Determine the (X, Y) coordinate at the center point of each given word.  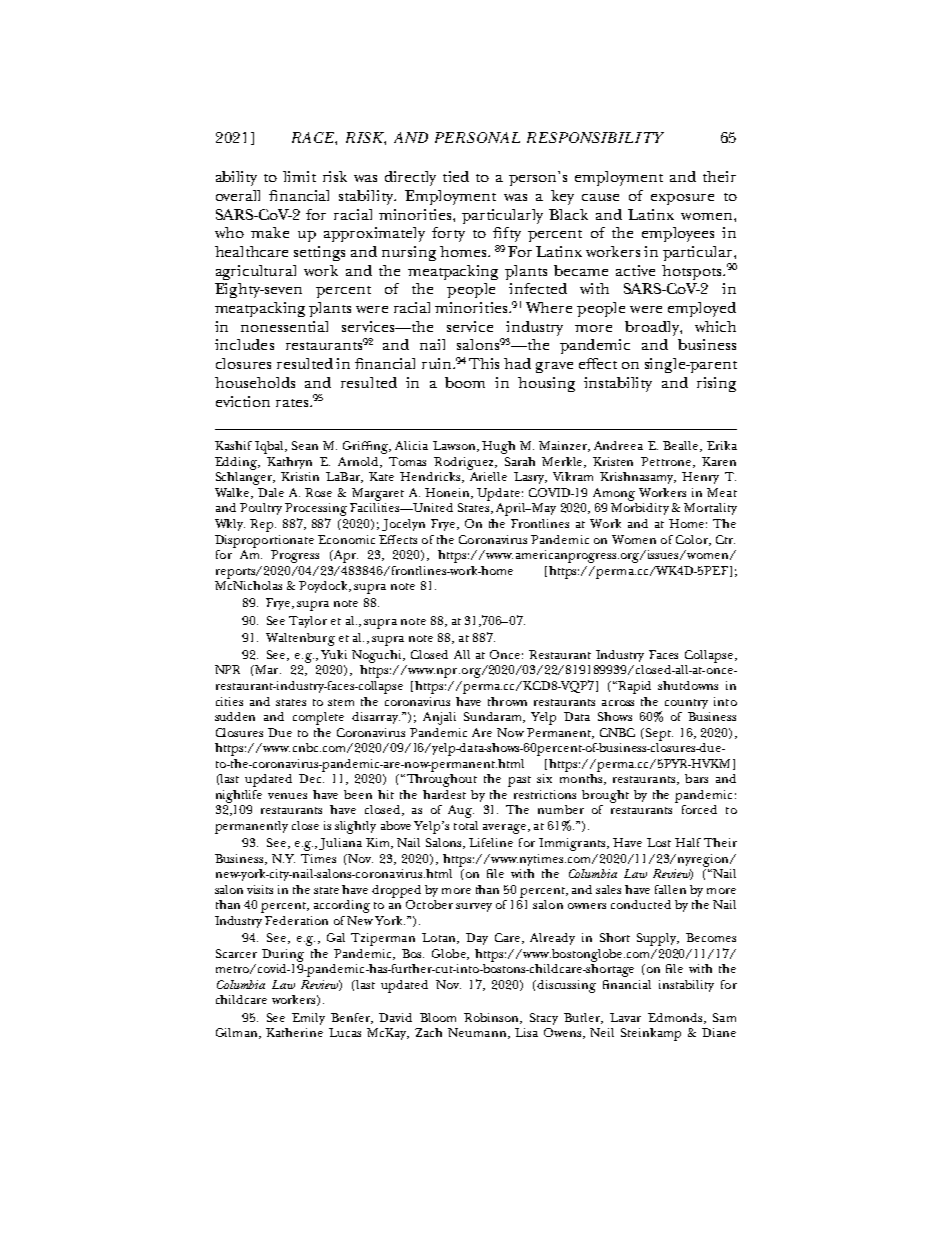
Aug (461, 811)
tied (456, 176)
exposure (682, 199)
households (255, 382)
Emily (308, 1019)
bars (696, 778)
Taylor (308, 622)
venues (287, 796)
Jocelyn (403, 525)
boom (465, 382)
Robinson (492, 1018)
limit (299, 176)
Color (693, 540)
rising (716, 384)
